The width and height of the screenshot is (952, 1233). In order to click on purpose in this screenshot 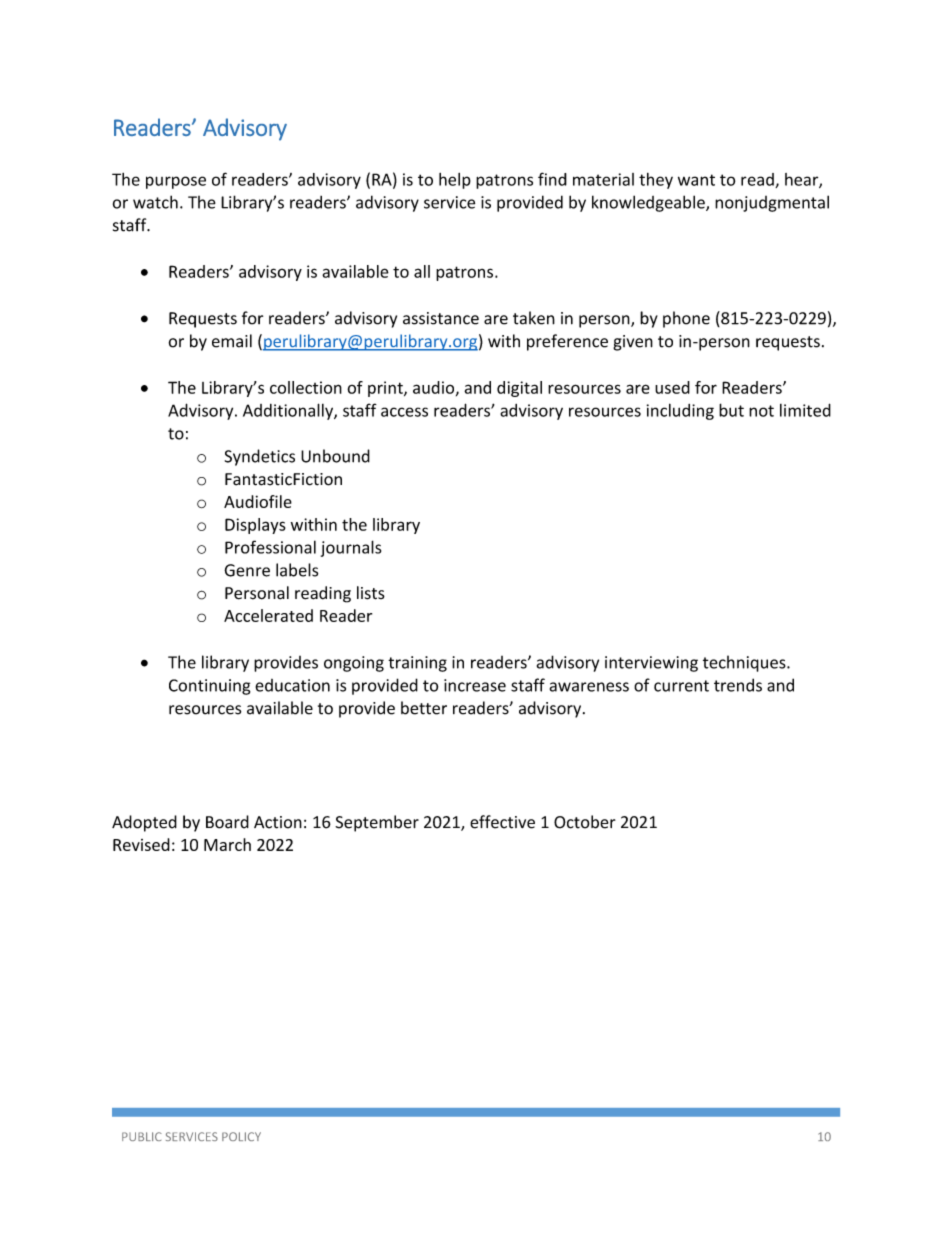, I will do `click(176, 182)`.
